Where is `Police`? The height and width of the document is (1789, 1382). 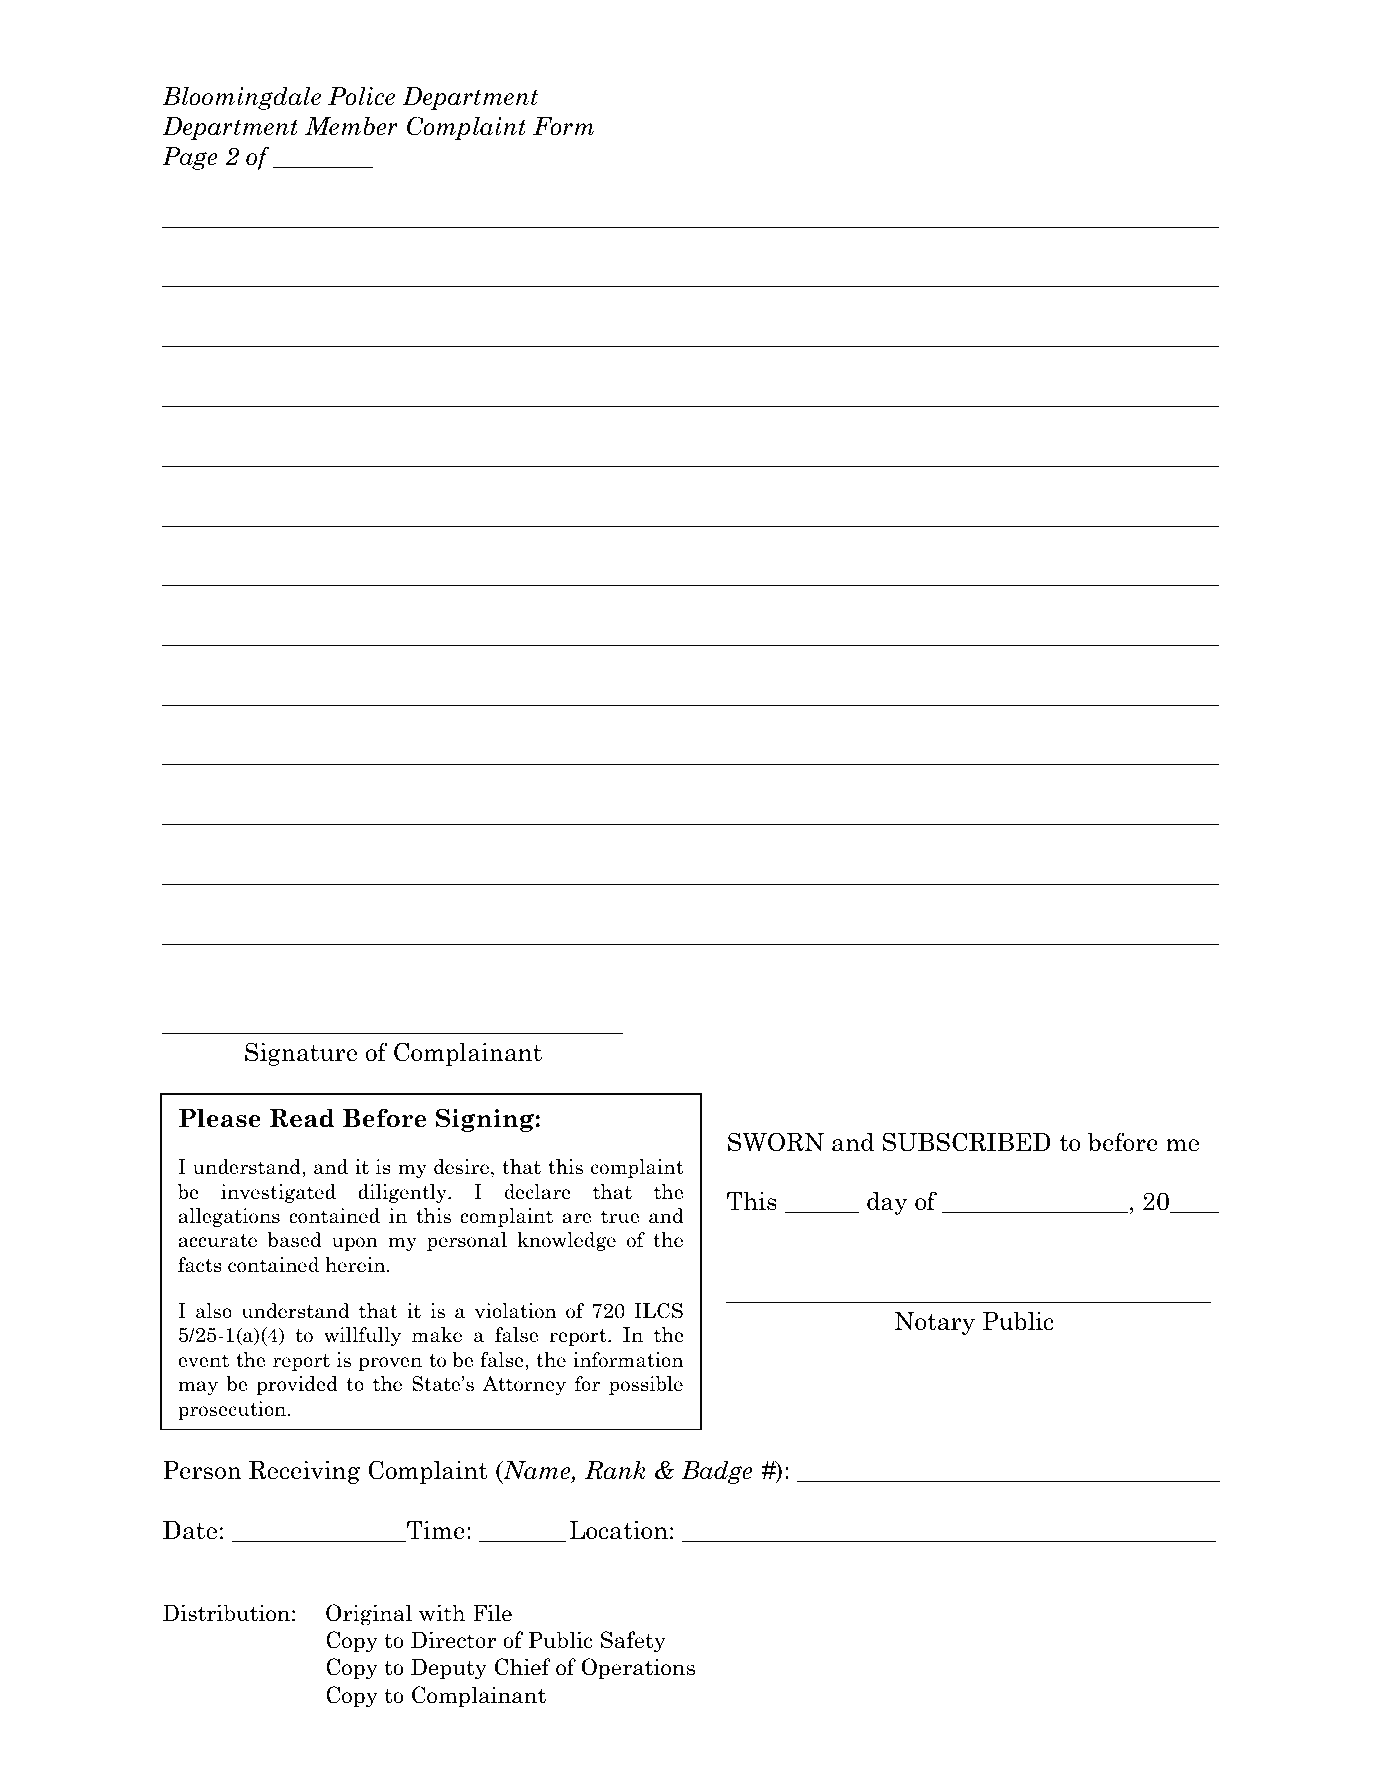
Police is located at coordinates (361, 96).
